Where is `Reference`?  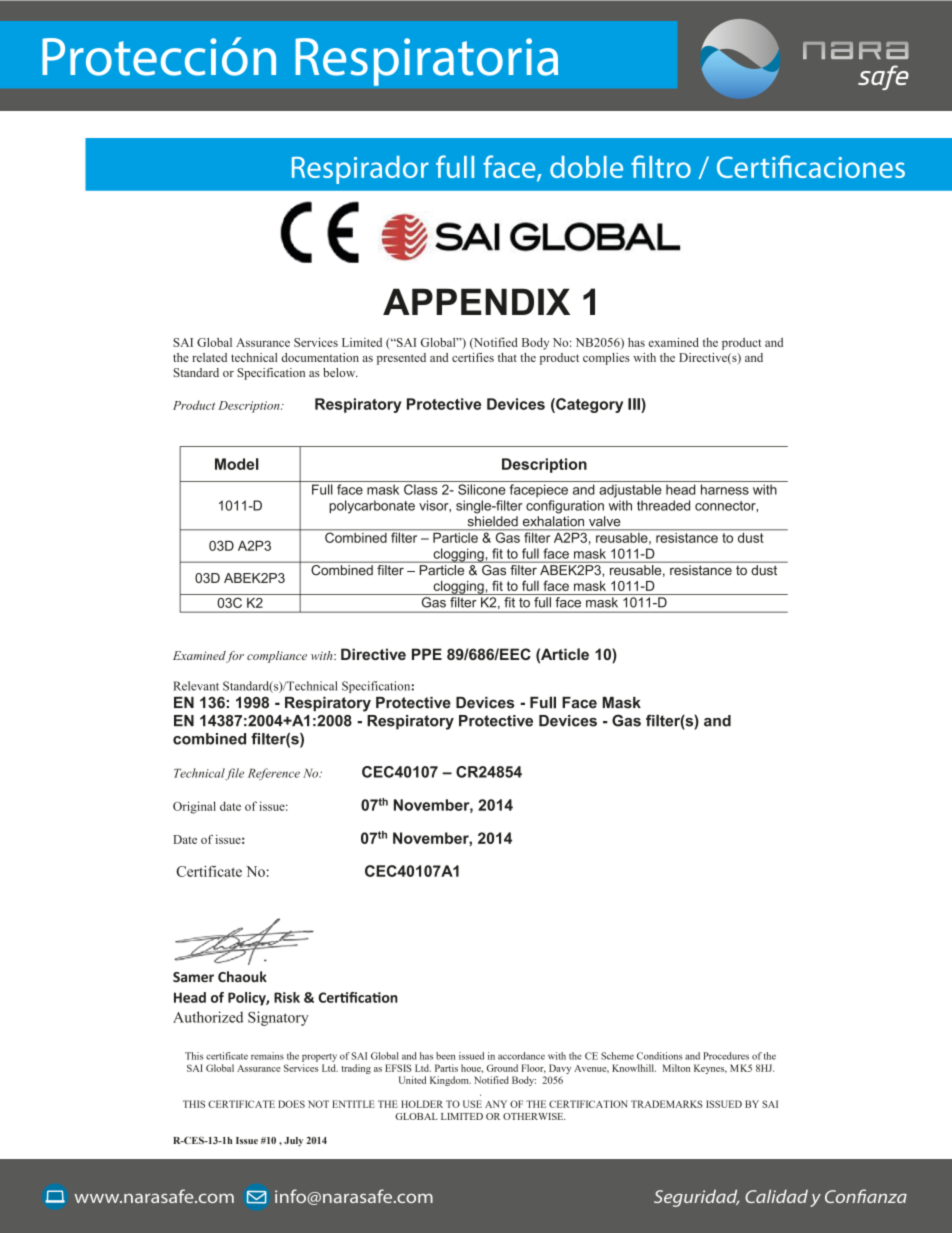 Reference is located at coordinates (274, 774).
